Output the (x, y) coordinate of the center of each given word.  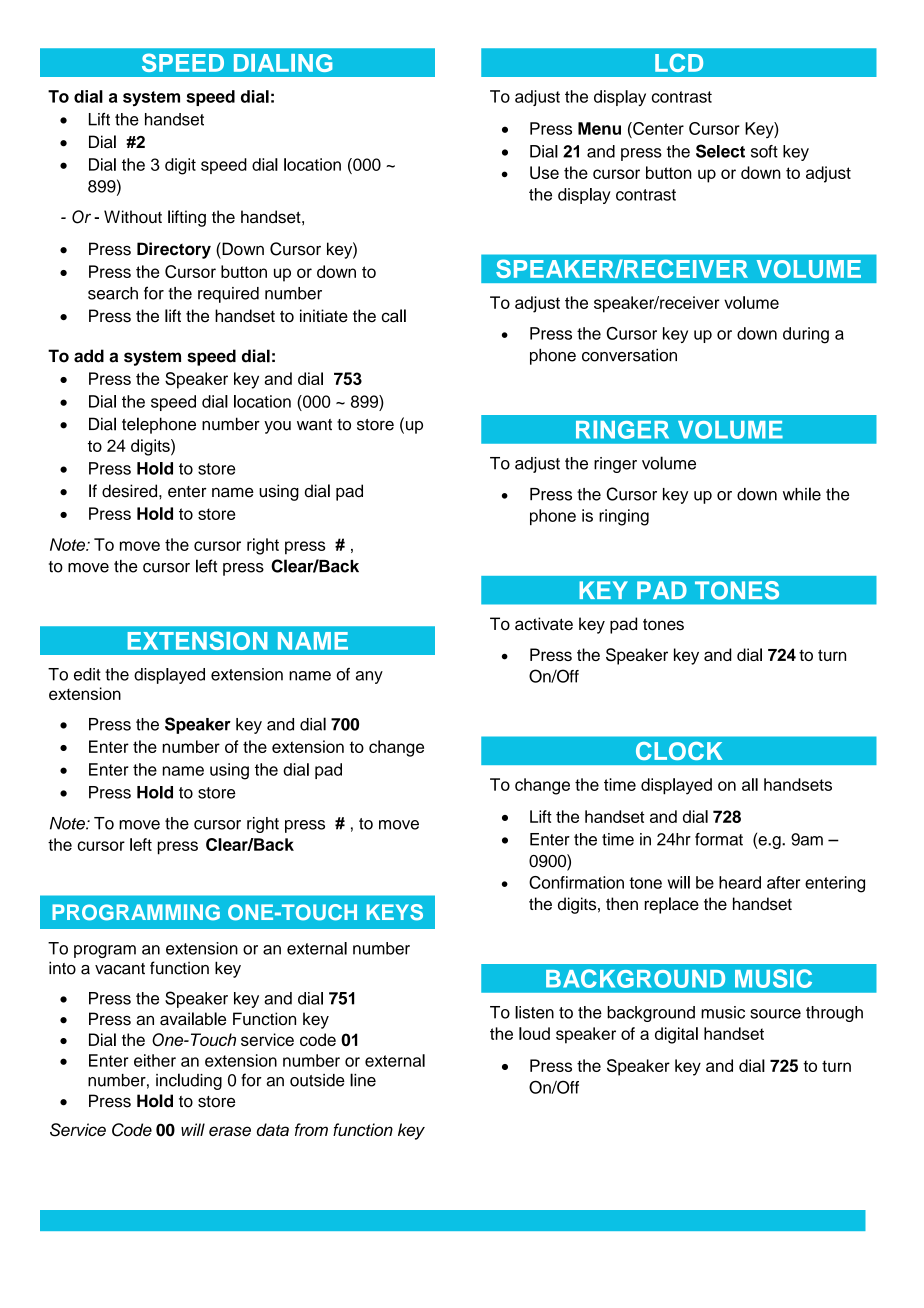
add (89, 356)
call (394, 316)
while (802, 494)
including (189, 1081)
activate (544, 624)
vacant (120, 969)
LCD (679, 62)
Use (544, 172)
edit (87, 674)
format (719, 839)
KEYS (395, 912)
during (806, 335)
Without (133, 217)
